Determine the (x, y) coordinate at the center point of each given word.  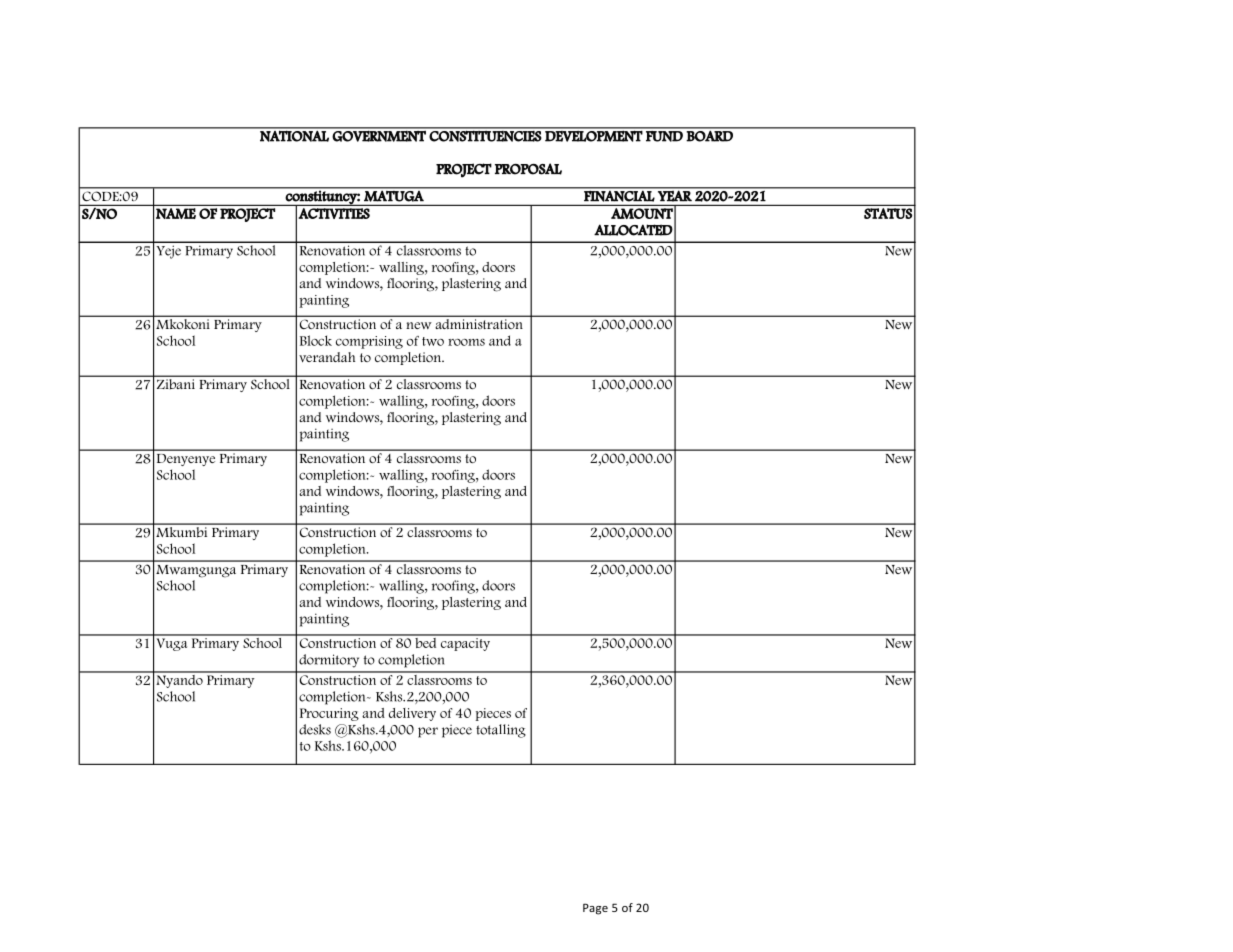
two (433, 341)
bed (426, 641)
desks (315, 729)
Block (316, 340)
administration (479, 324)
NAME (176, 213)
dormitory (329, 661)
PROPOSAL (528, 169)
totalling (501, 731)
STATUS (888, 213)
